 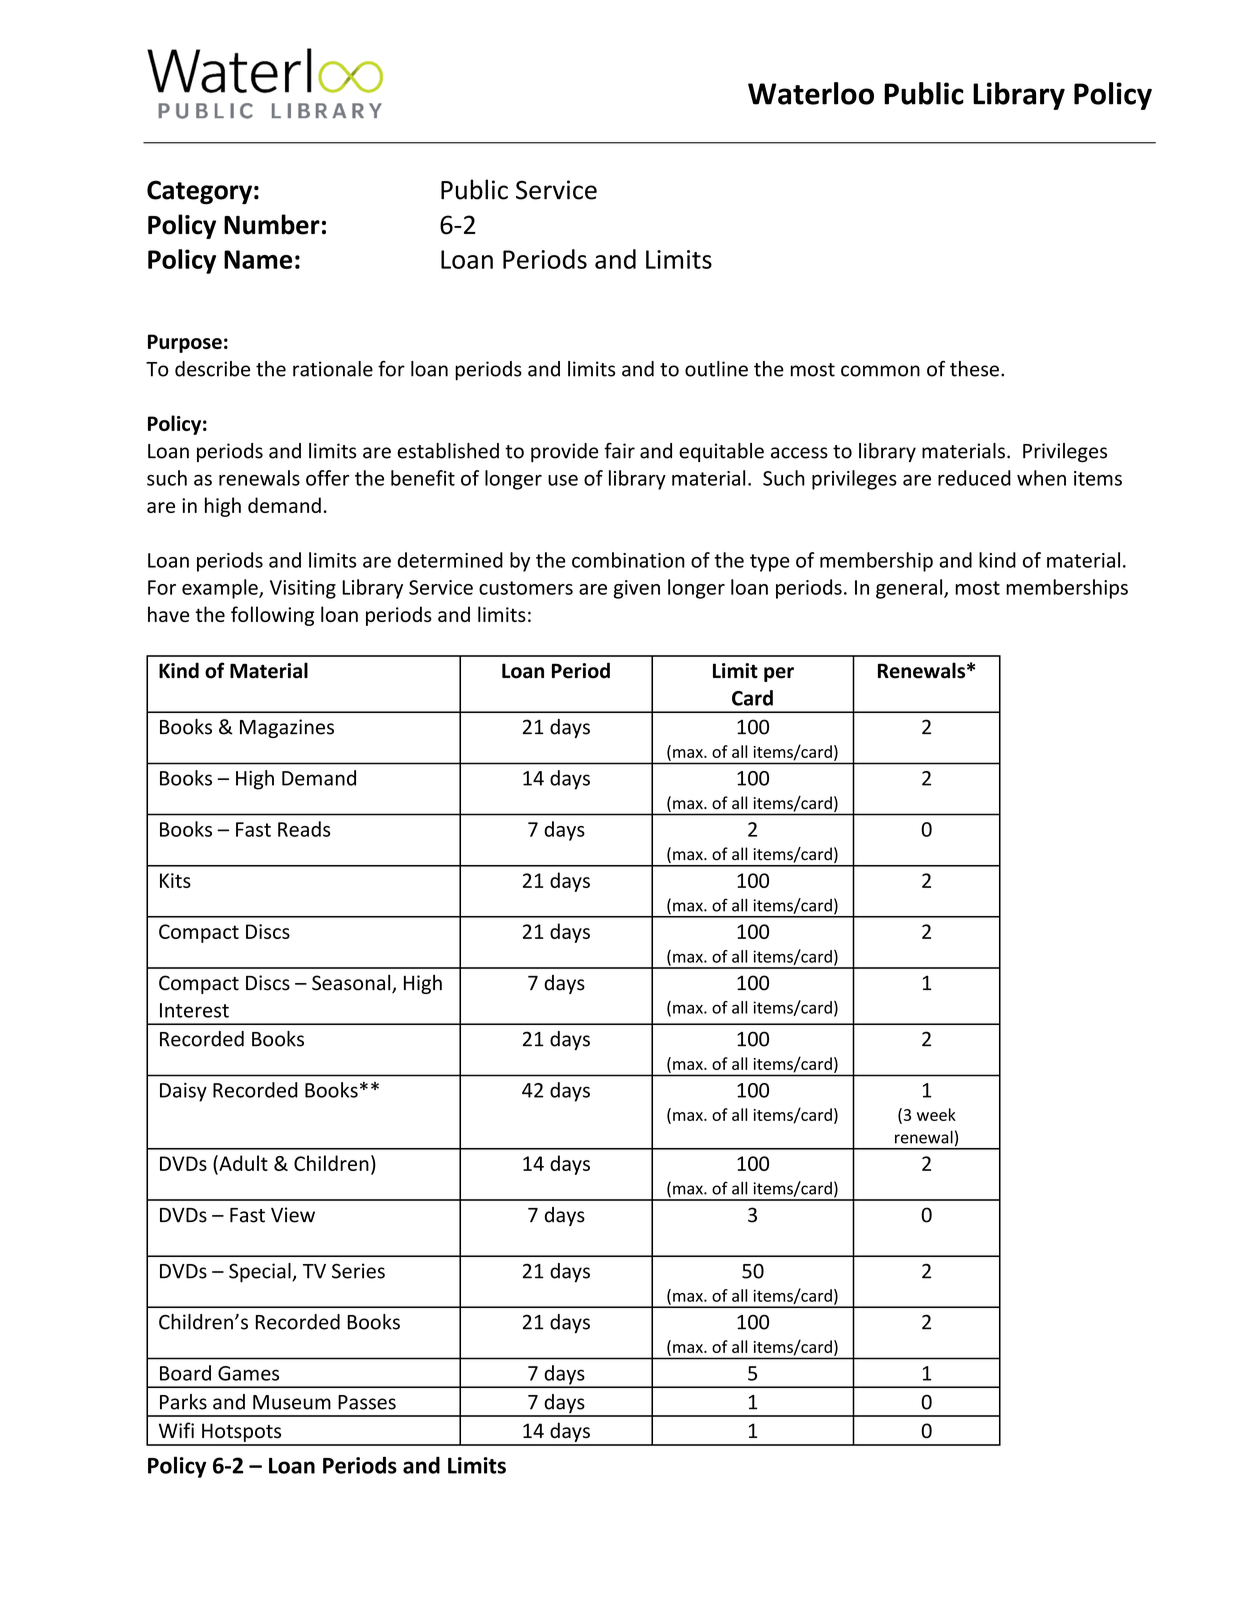 What do you see at coordinates (910, 589) in the page?
I see `general` at bounding box center [910, 589].
